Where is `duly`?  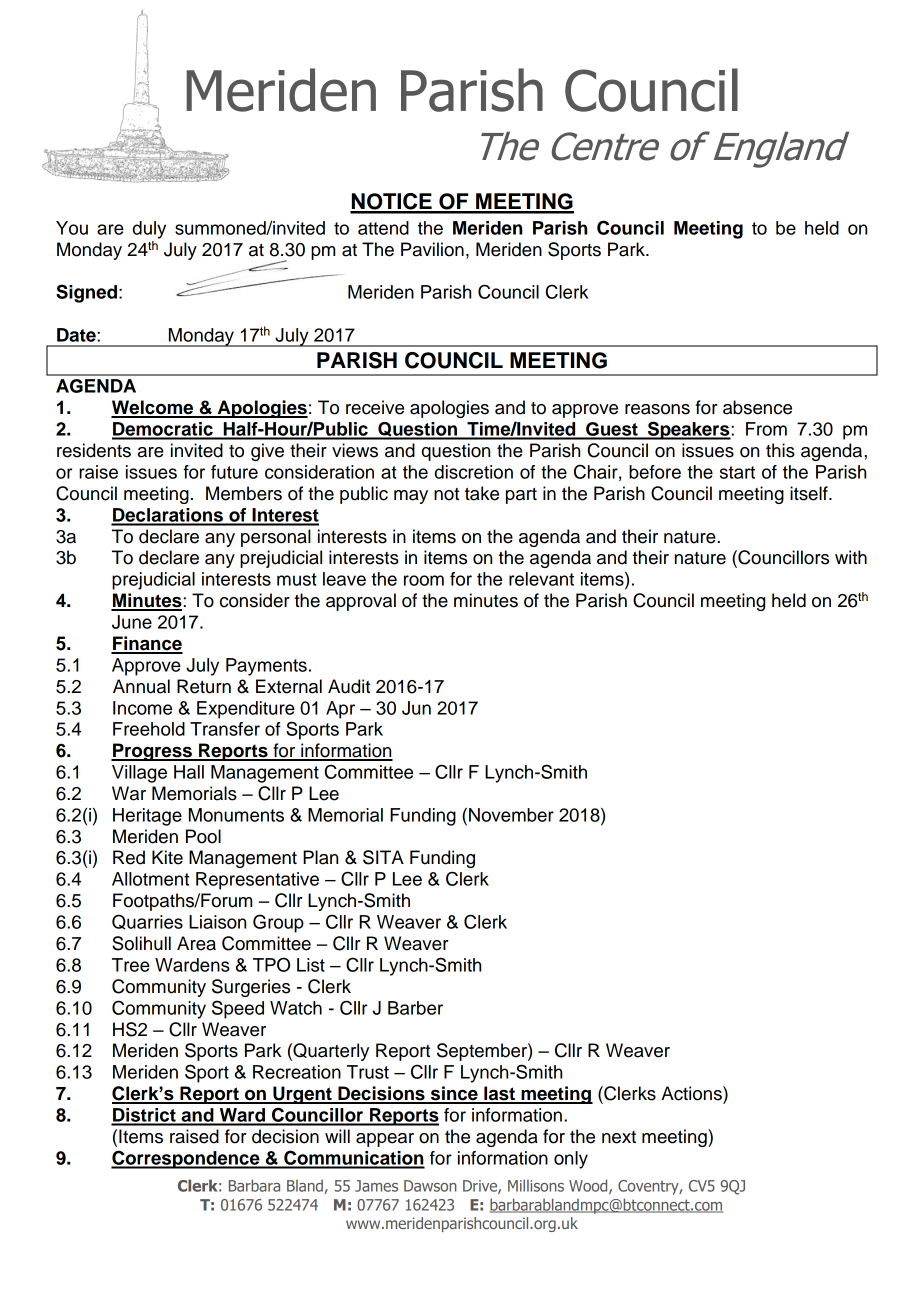
duly is located at coordinates (149, 230).
